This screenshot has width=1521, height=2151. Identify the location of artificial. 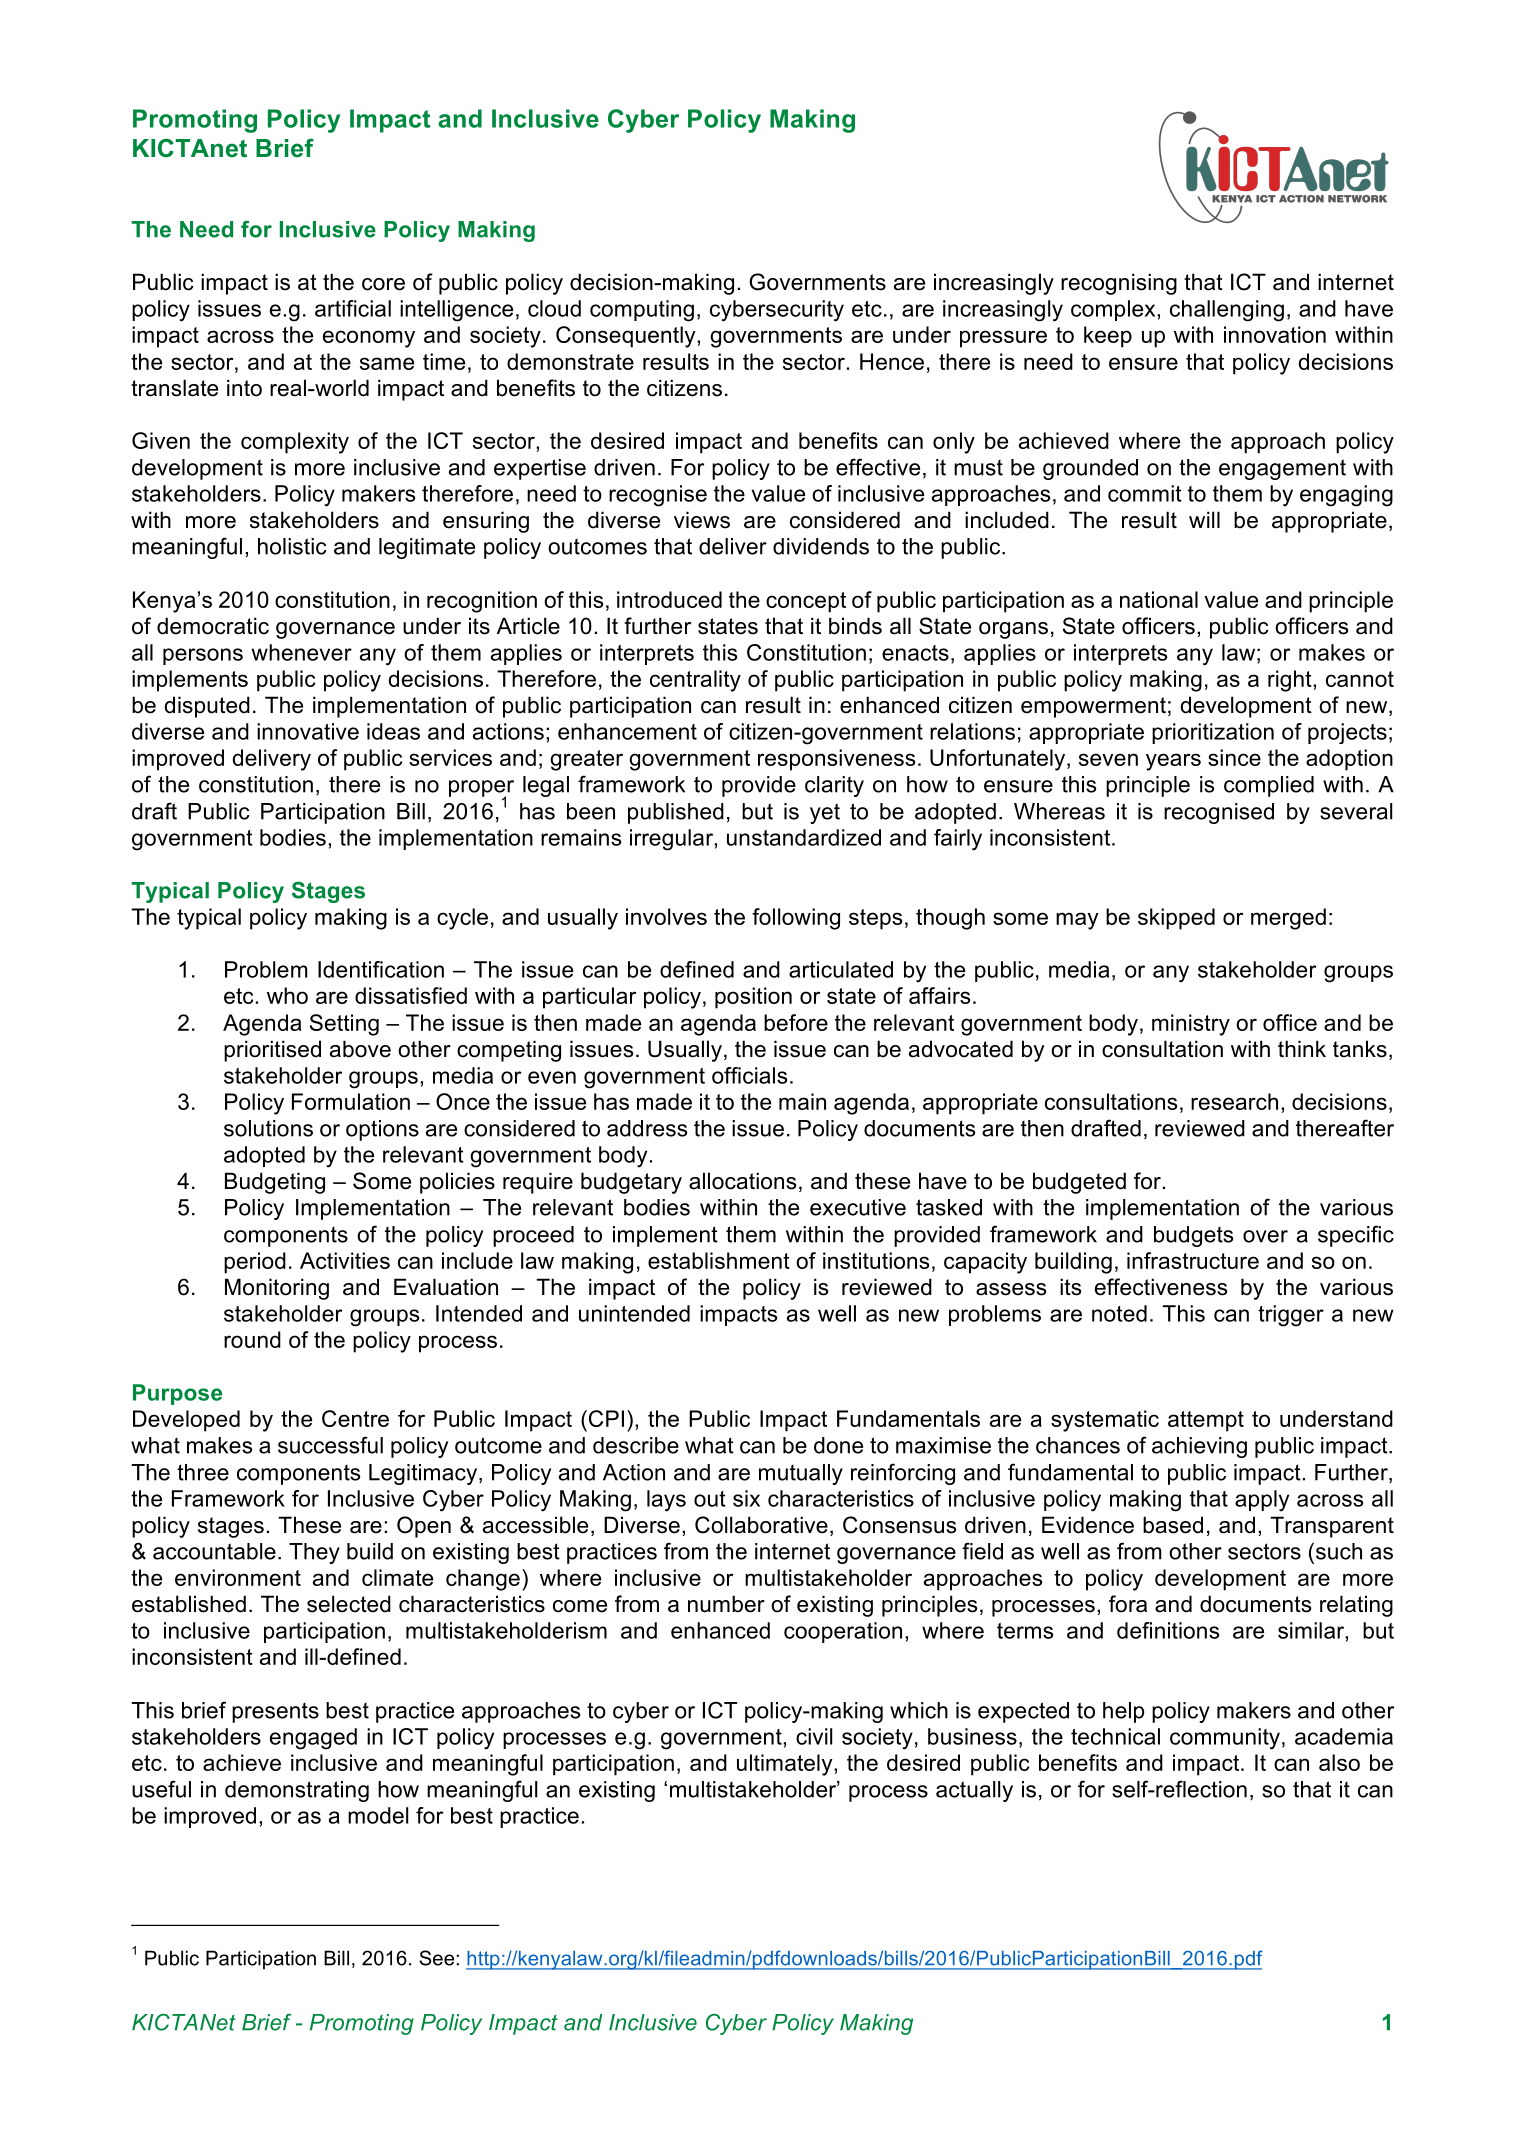
(353, 308).
